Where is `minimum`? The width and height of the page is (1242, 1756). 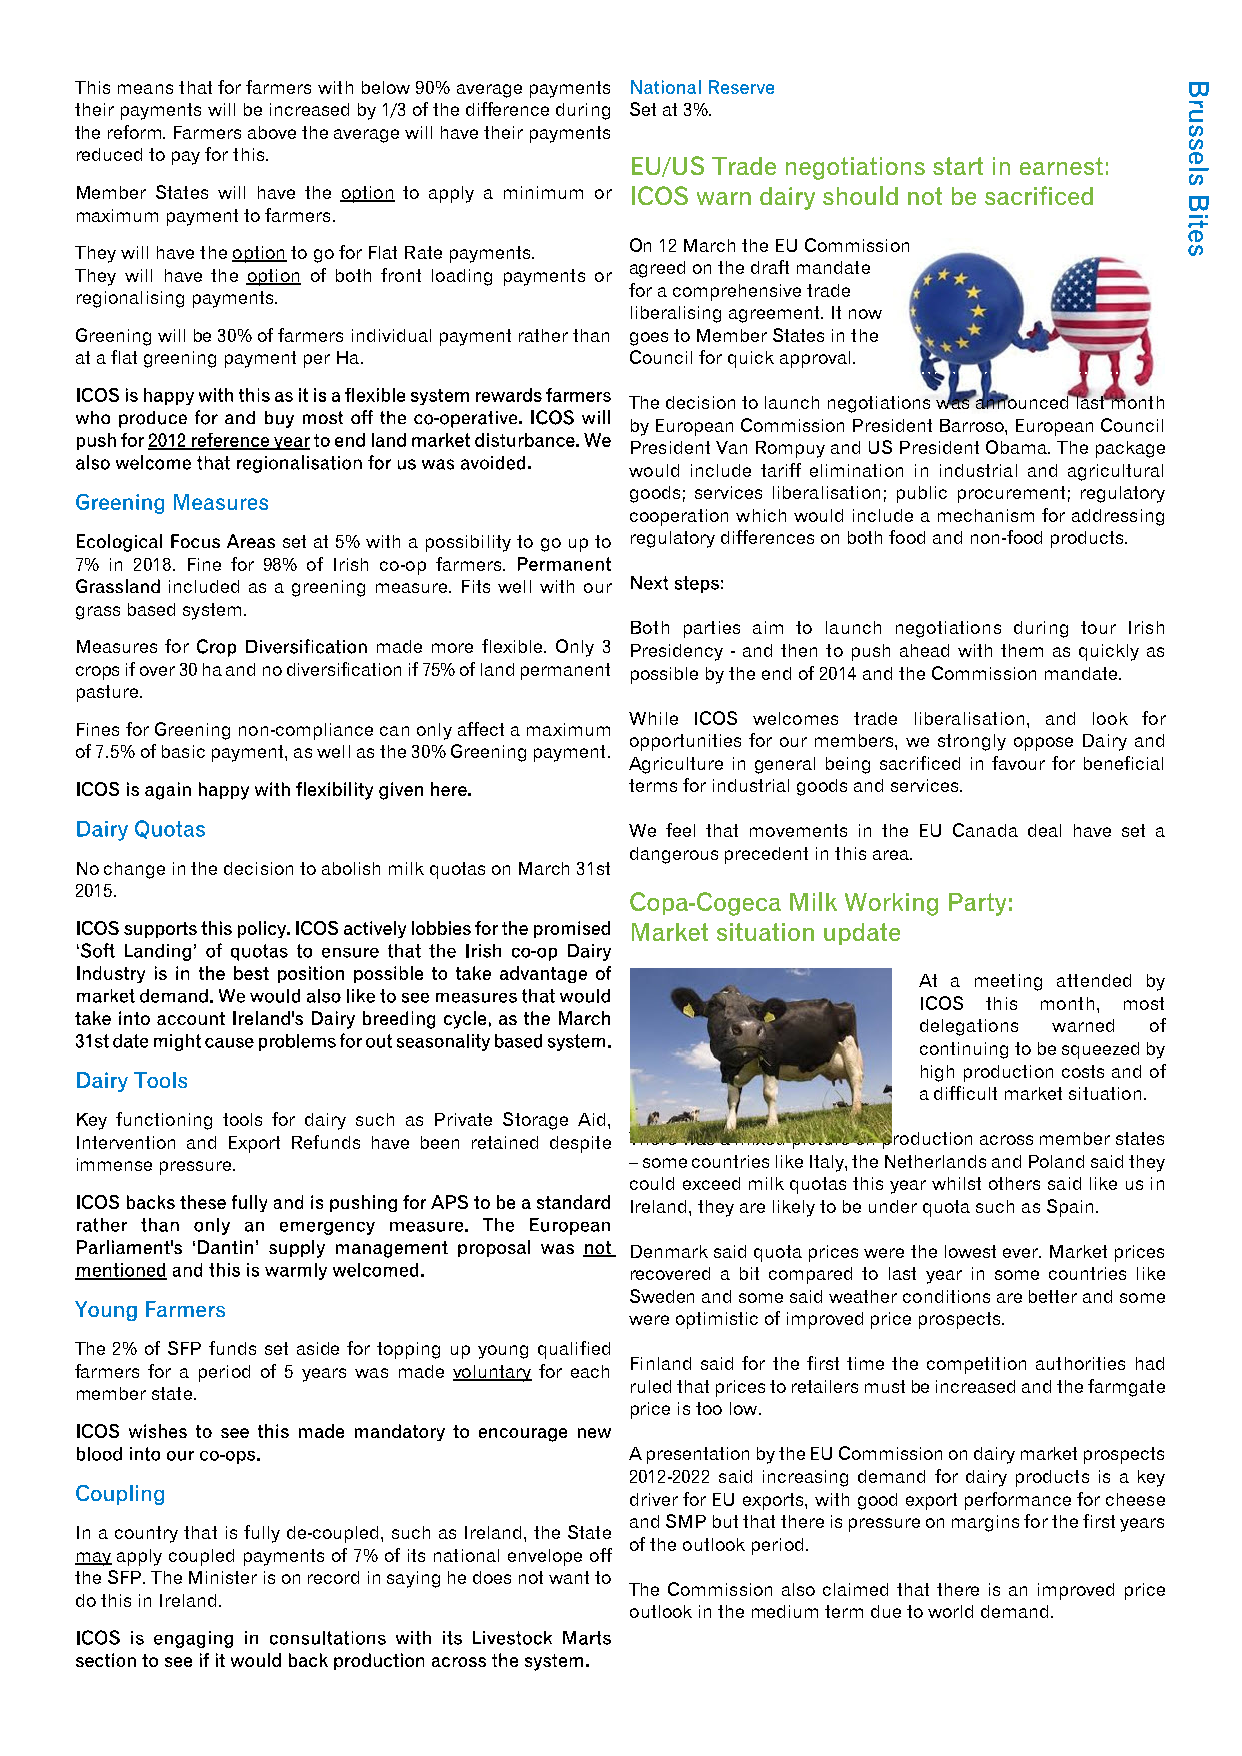 minimum is located at coordinates (543, 192).
